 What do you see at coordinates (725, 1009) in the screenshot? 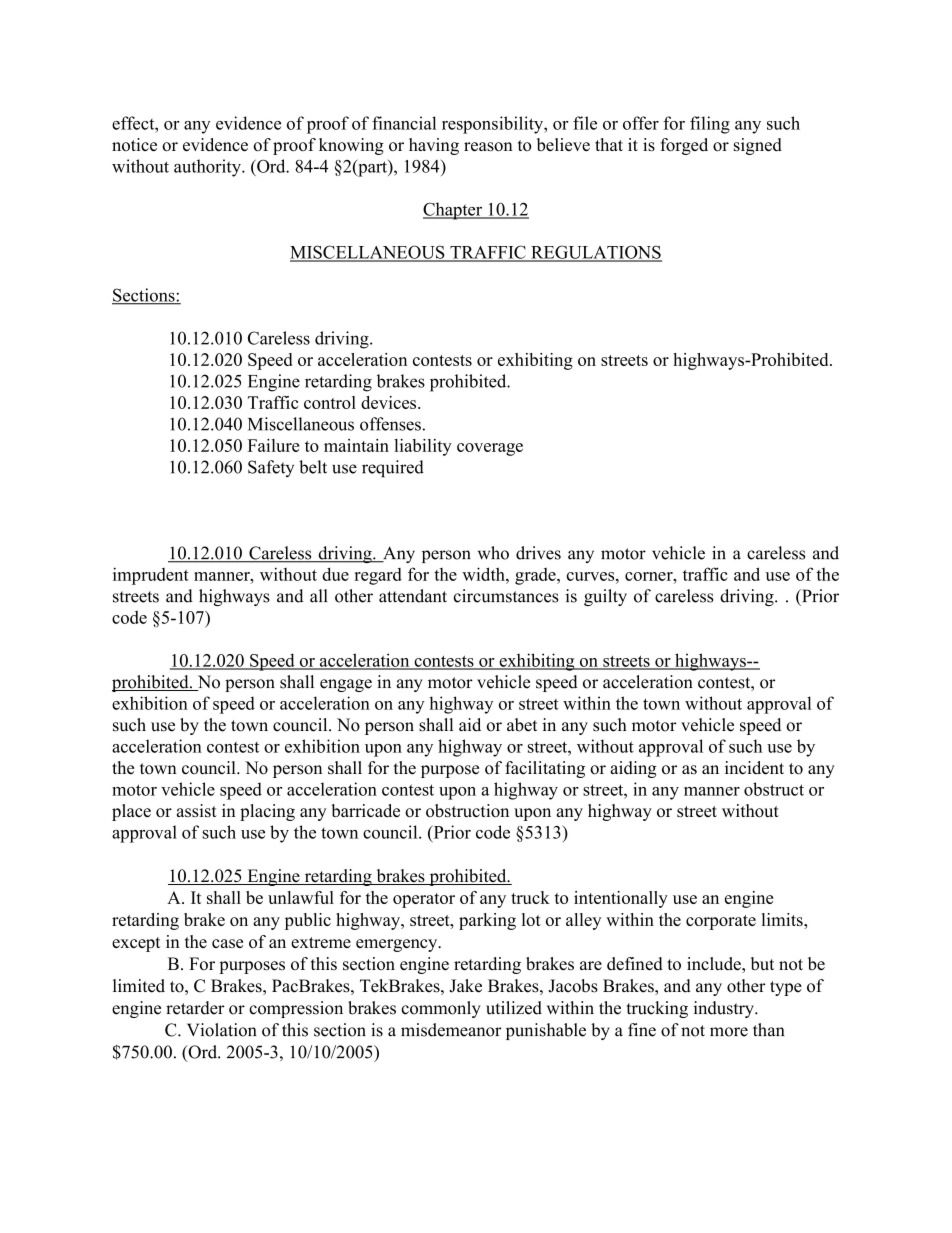
I see `industry` at bounding box center [725, 1009].
